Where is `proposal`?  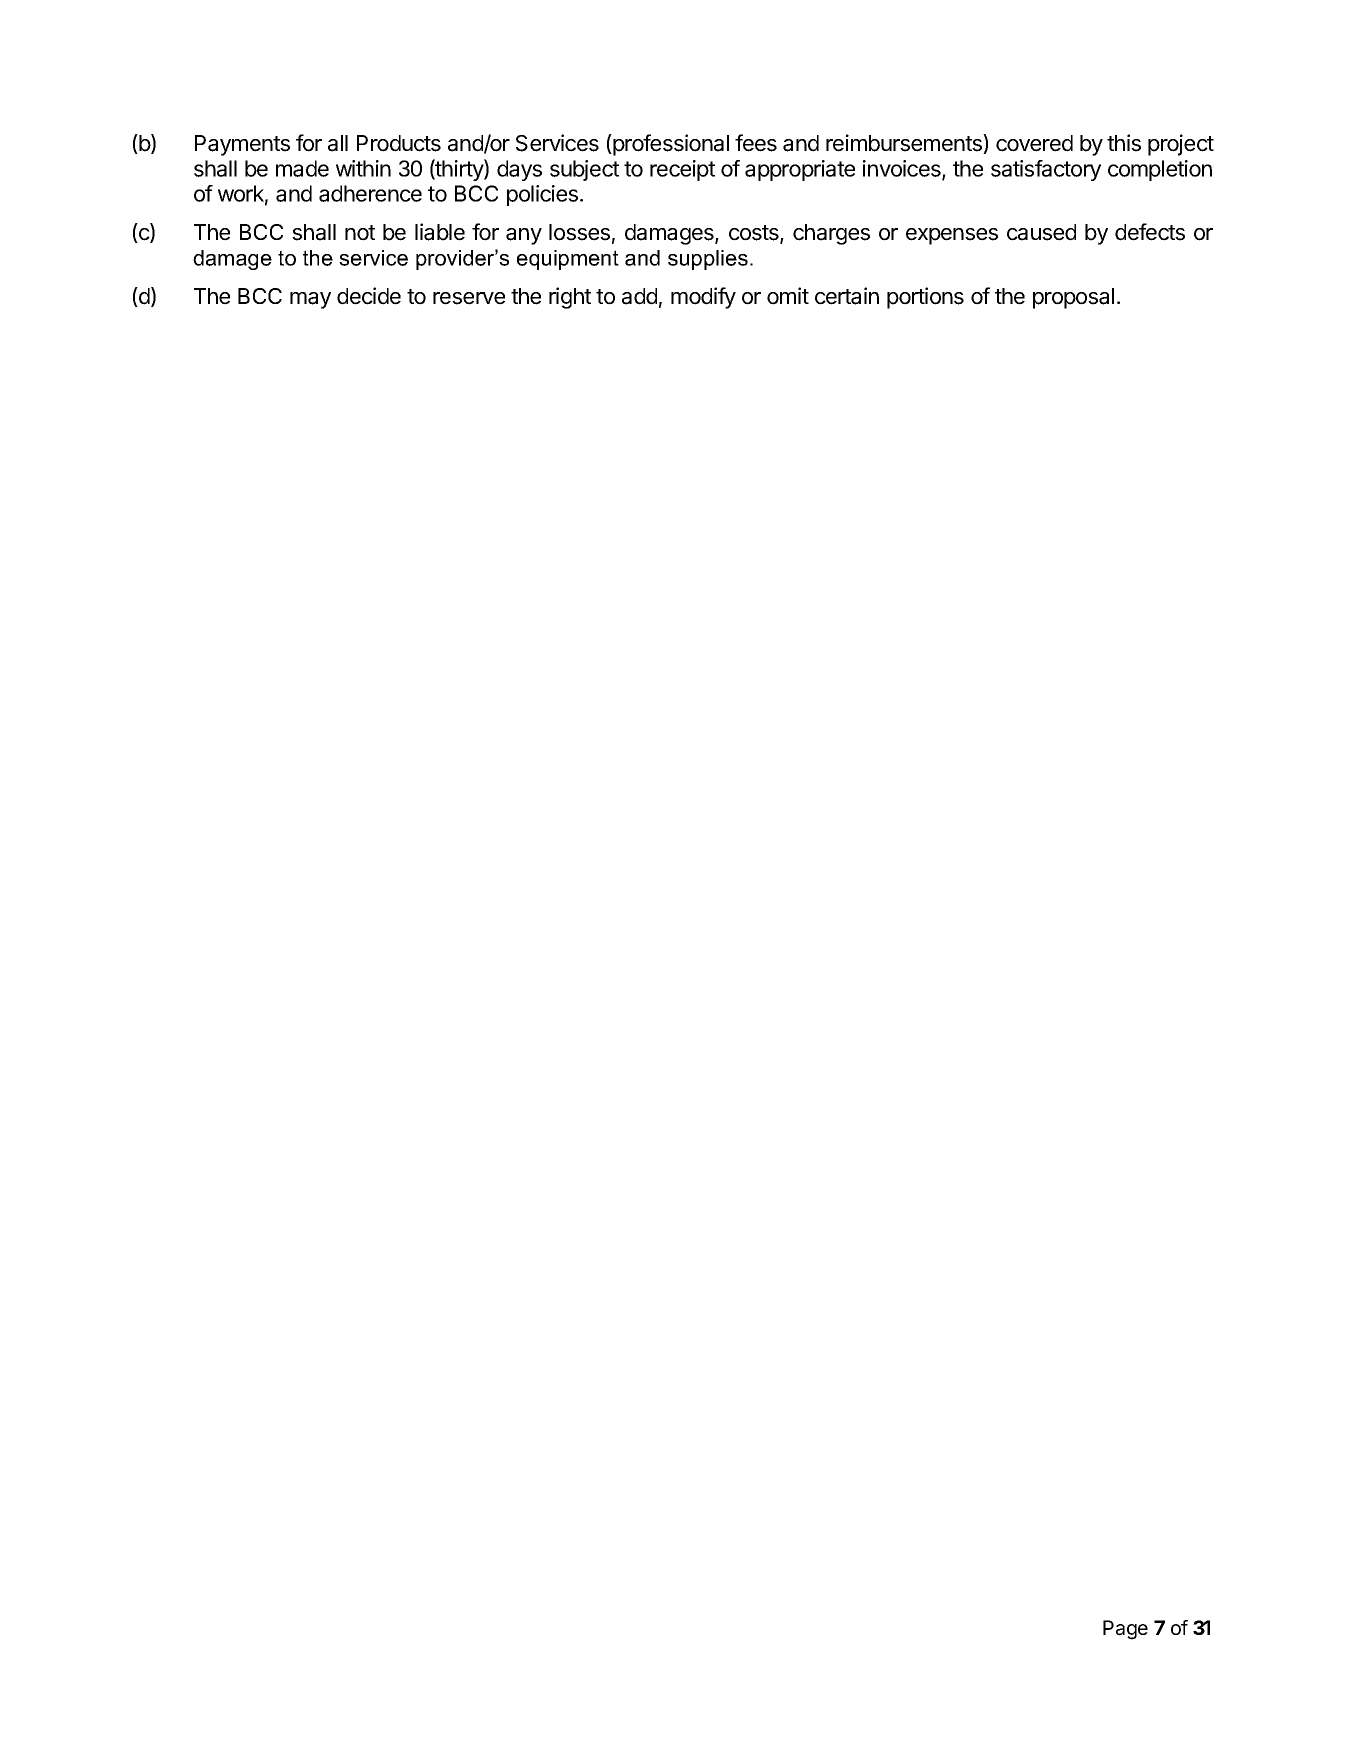 proposal is located at coordinates (1073, 298).
